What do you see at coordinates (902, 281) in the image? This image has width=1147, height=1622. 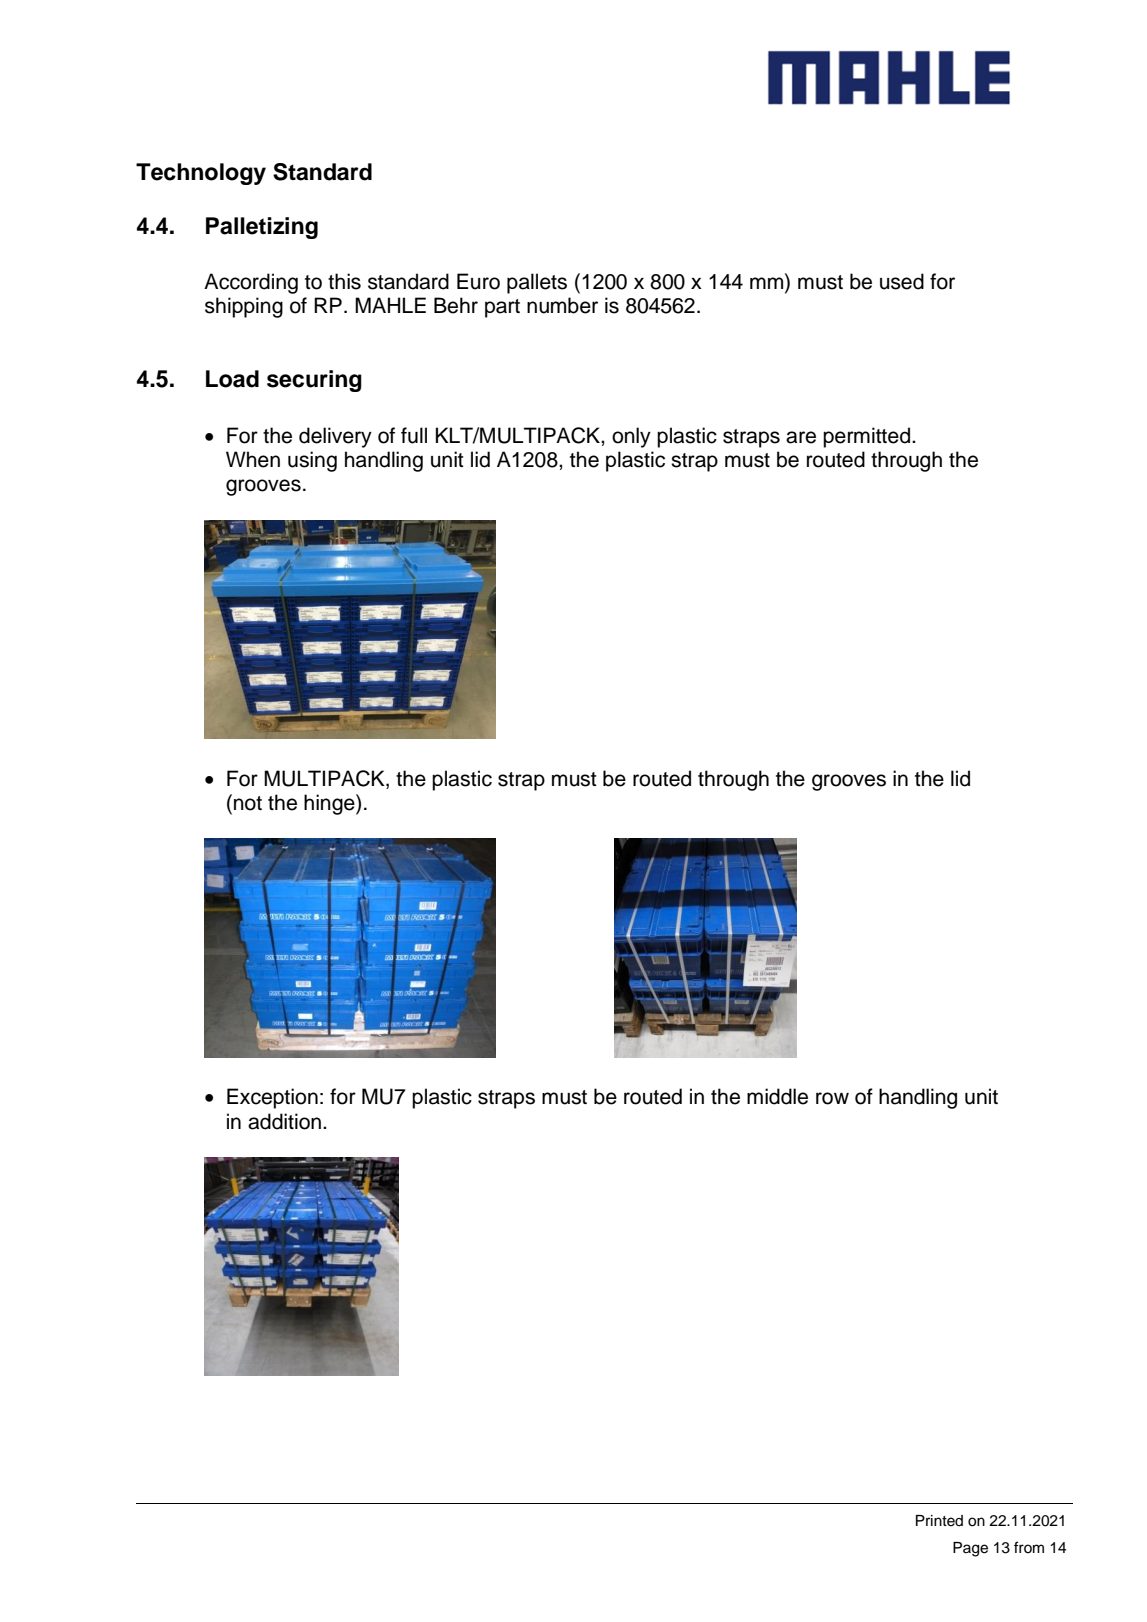 I see `used` at bounding box center [902, 281].
